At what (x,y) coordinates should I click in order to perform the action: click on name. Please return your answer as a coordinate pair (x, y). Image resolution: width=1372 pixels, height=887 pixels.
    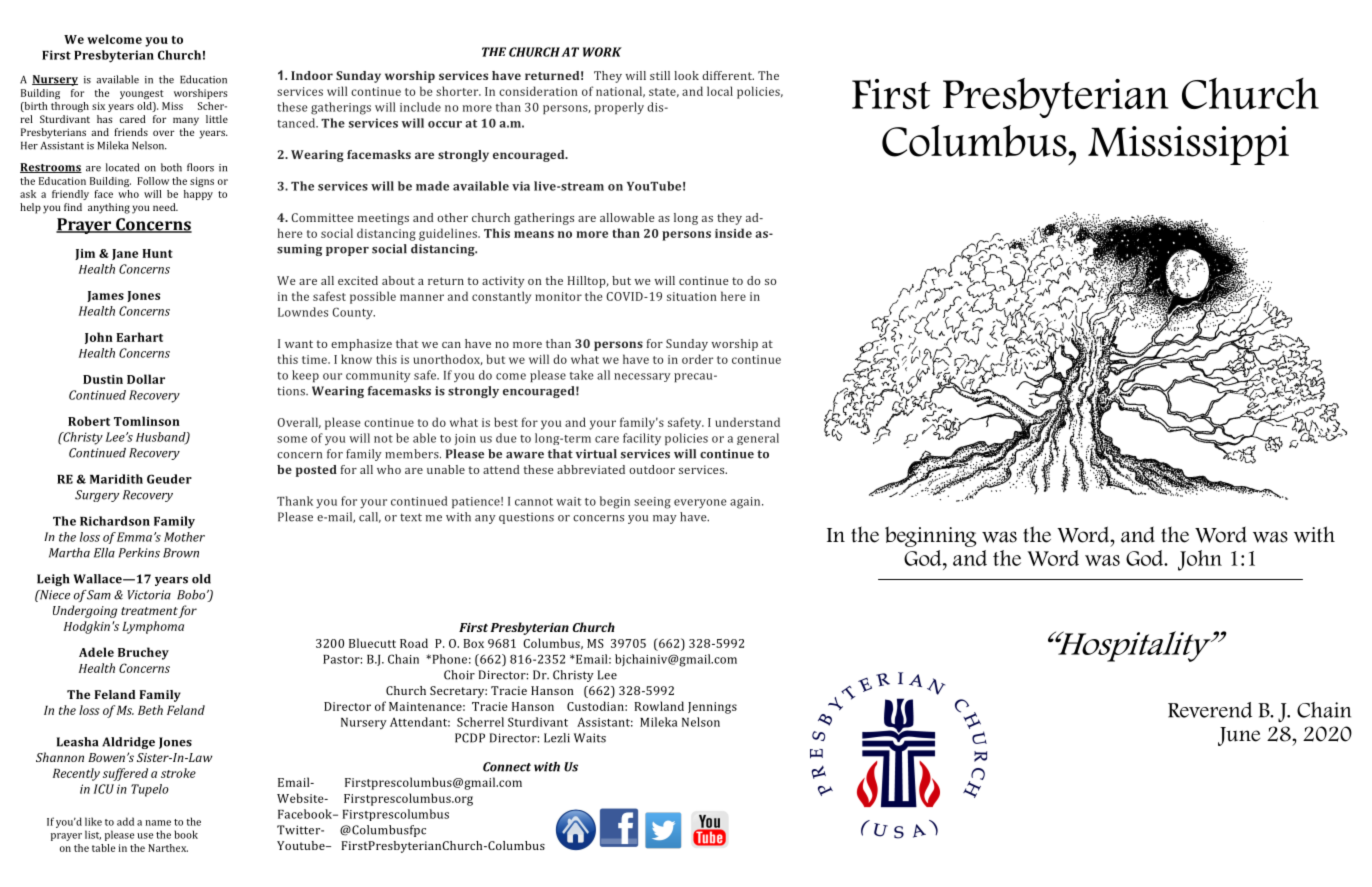
    Looking at the image, I should click on (158, 823).
